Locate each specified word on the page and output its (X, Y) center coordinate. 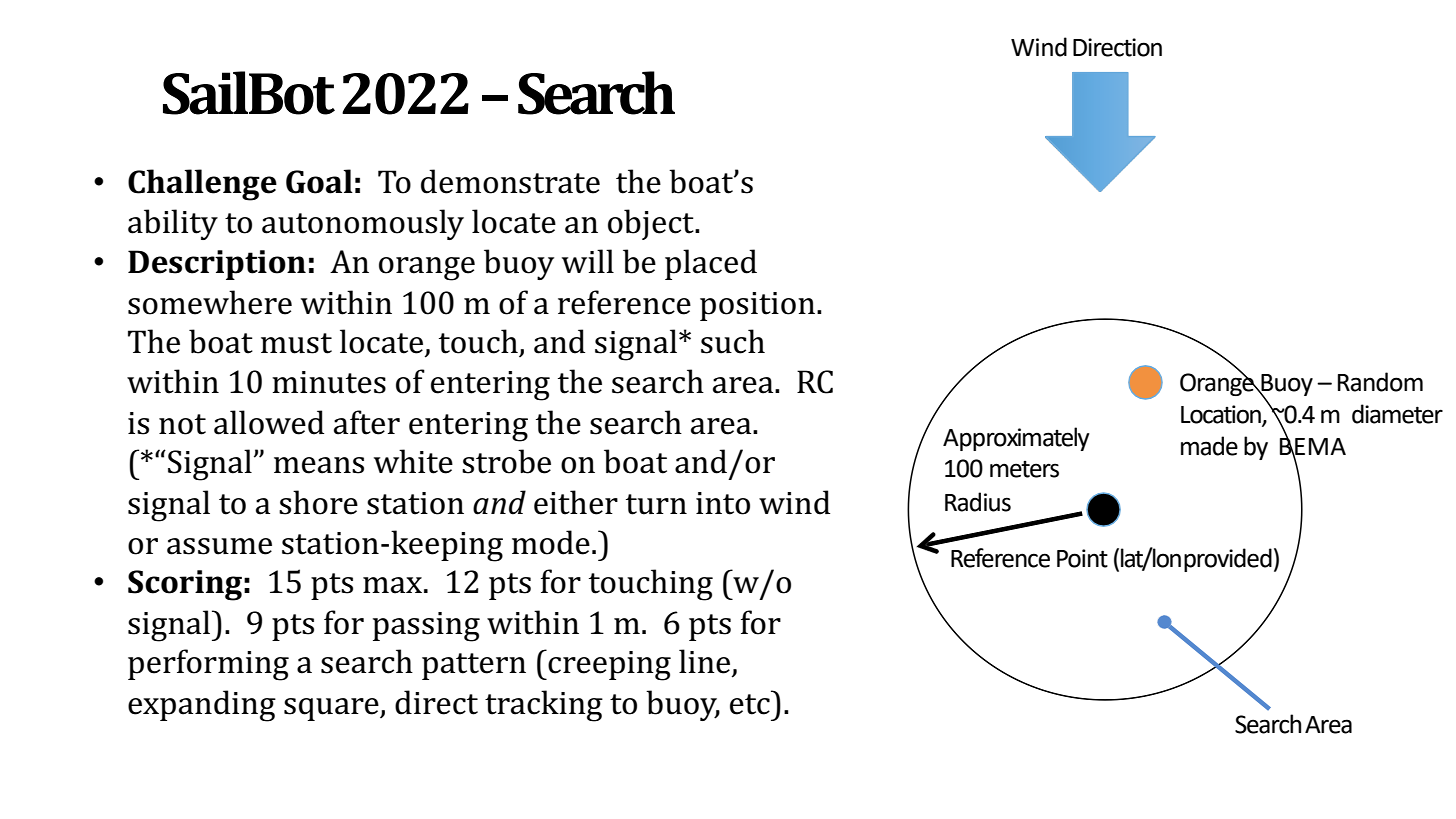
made (1209, 446)
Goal (319, 181)
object (652, 224)
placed (711, 264)
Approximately (1016, 439)
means (319, 465)
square (332, 709)
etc (750, 704)
